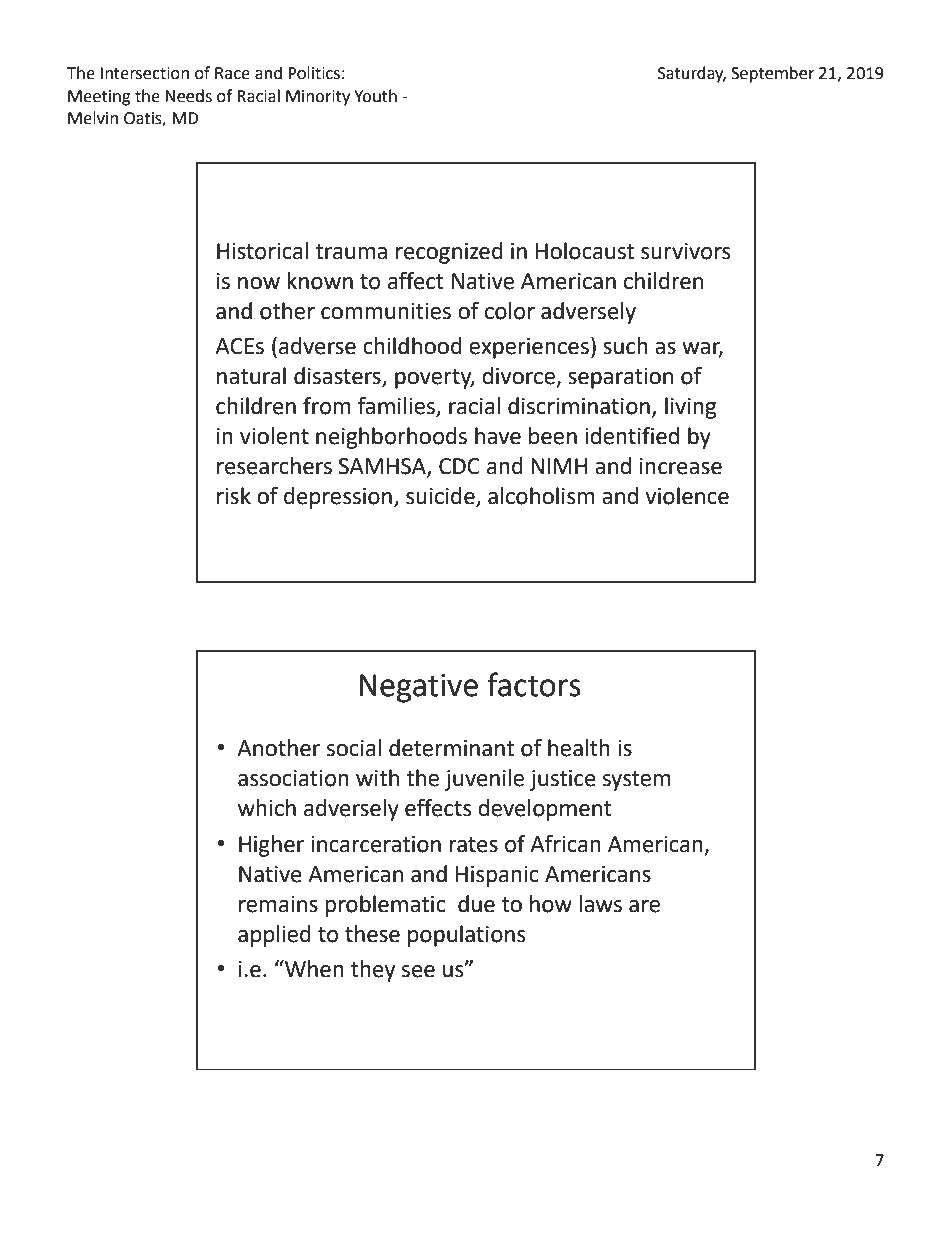 The image size is (952, 1233). What do you see at coordinates (375, 96) in the image?
I see `Youth` at bounding box center [375, 96].
